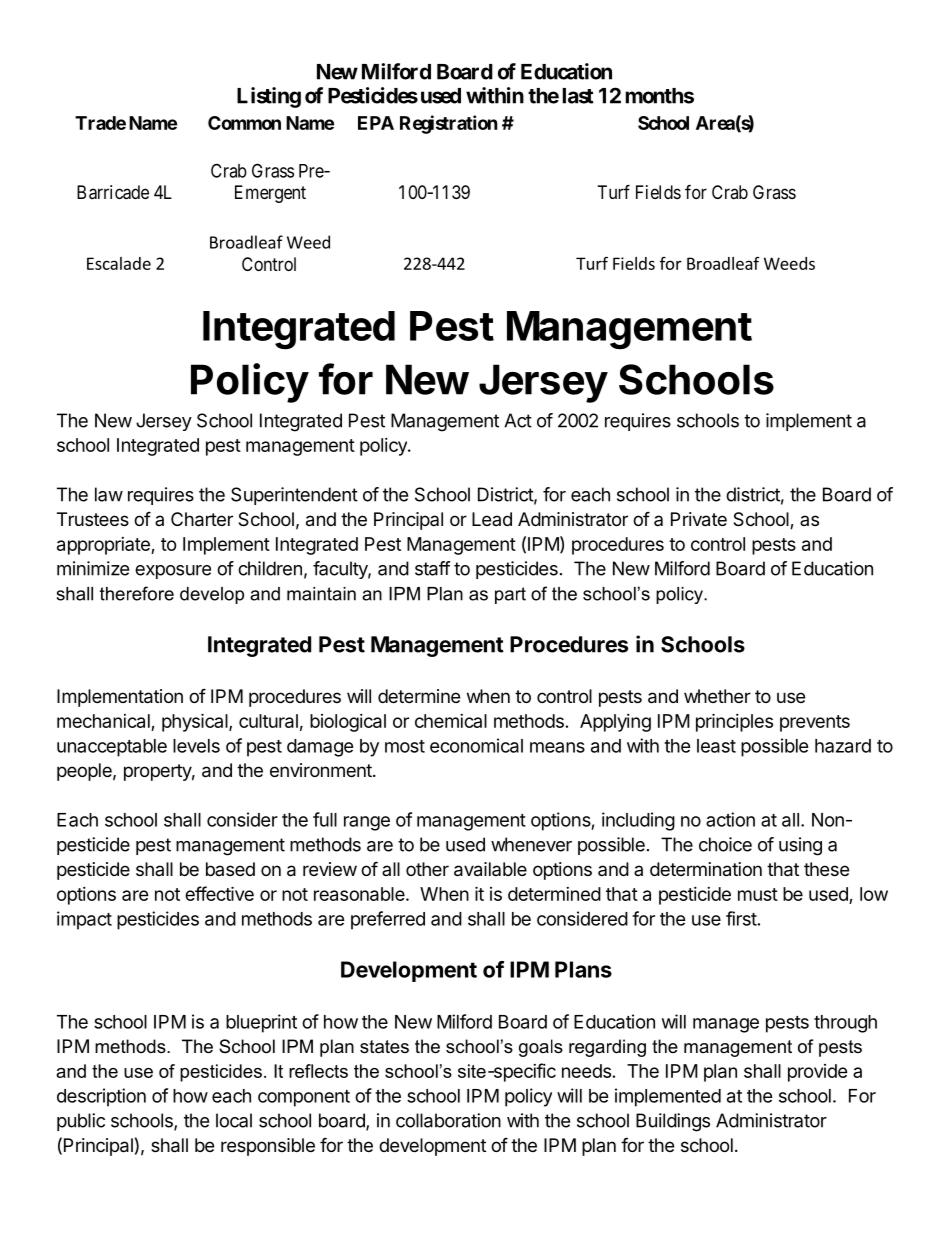 Image resolution: width=952 pixels, height=1233 pixels. Describe the element at coordinates (109, 494) in the screenshot. I see `law` at that location.
